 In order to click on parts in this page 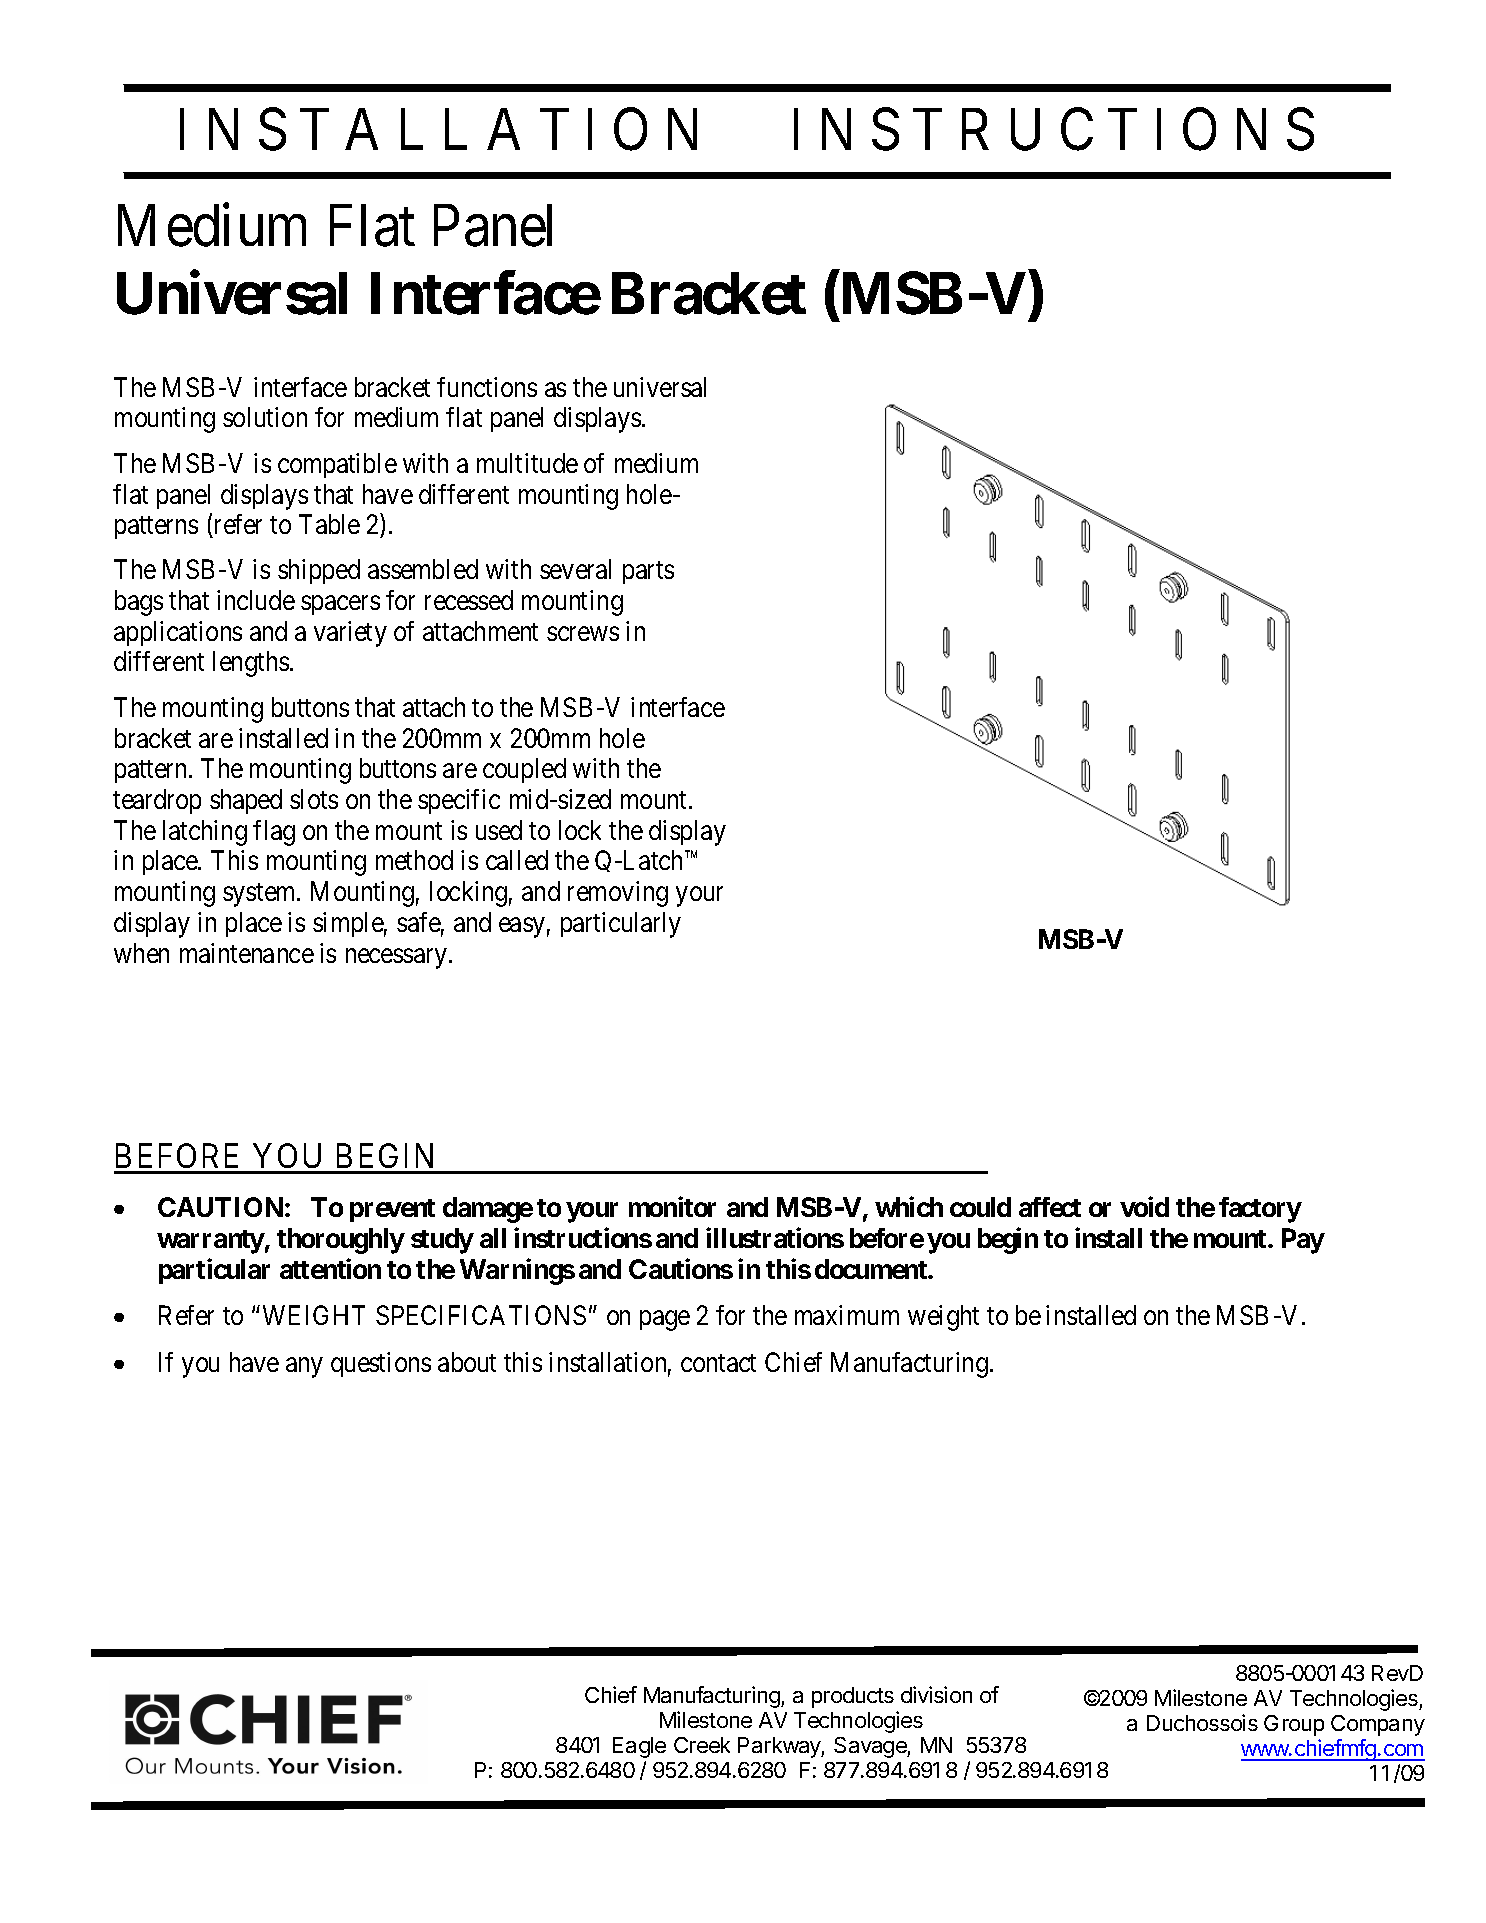, I will do `click(648, 573)`.
